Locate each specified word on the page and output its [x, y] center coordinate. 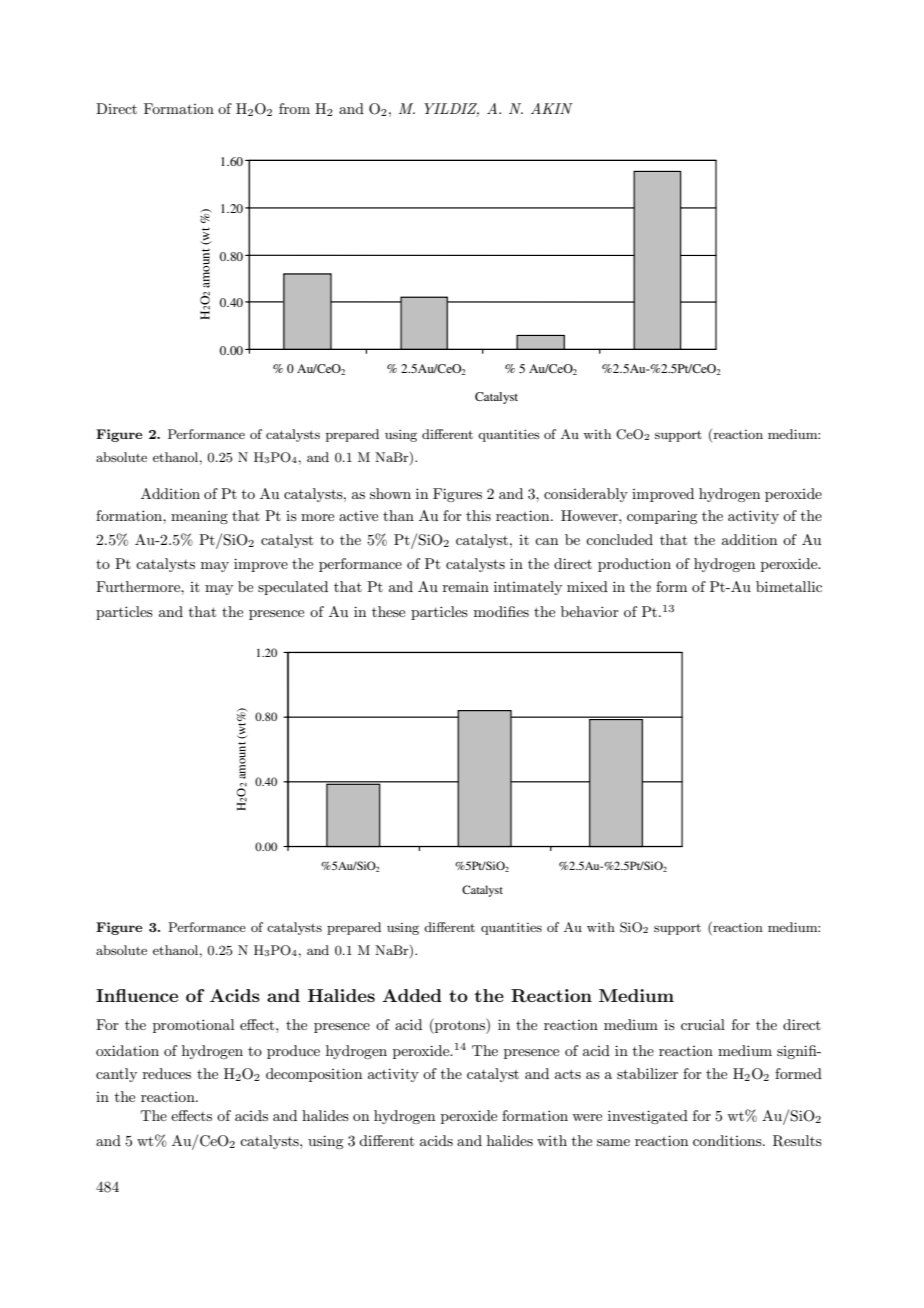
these [388, 611]
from [294, 108]
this [478, 515]
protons [460, 1026]
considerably [586, 495]
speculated [293, 588]
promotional [193, 1026]
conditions [728, 1140]
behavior [590, 611]
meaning [199, 517]
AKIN [552, 108]
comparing [662, 517]
